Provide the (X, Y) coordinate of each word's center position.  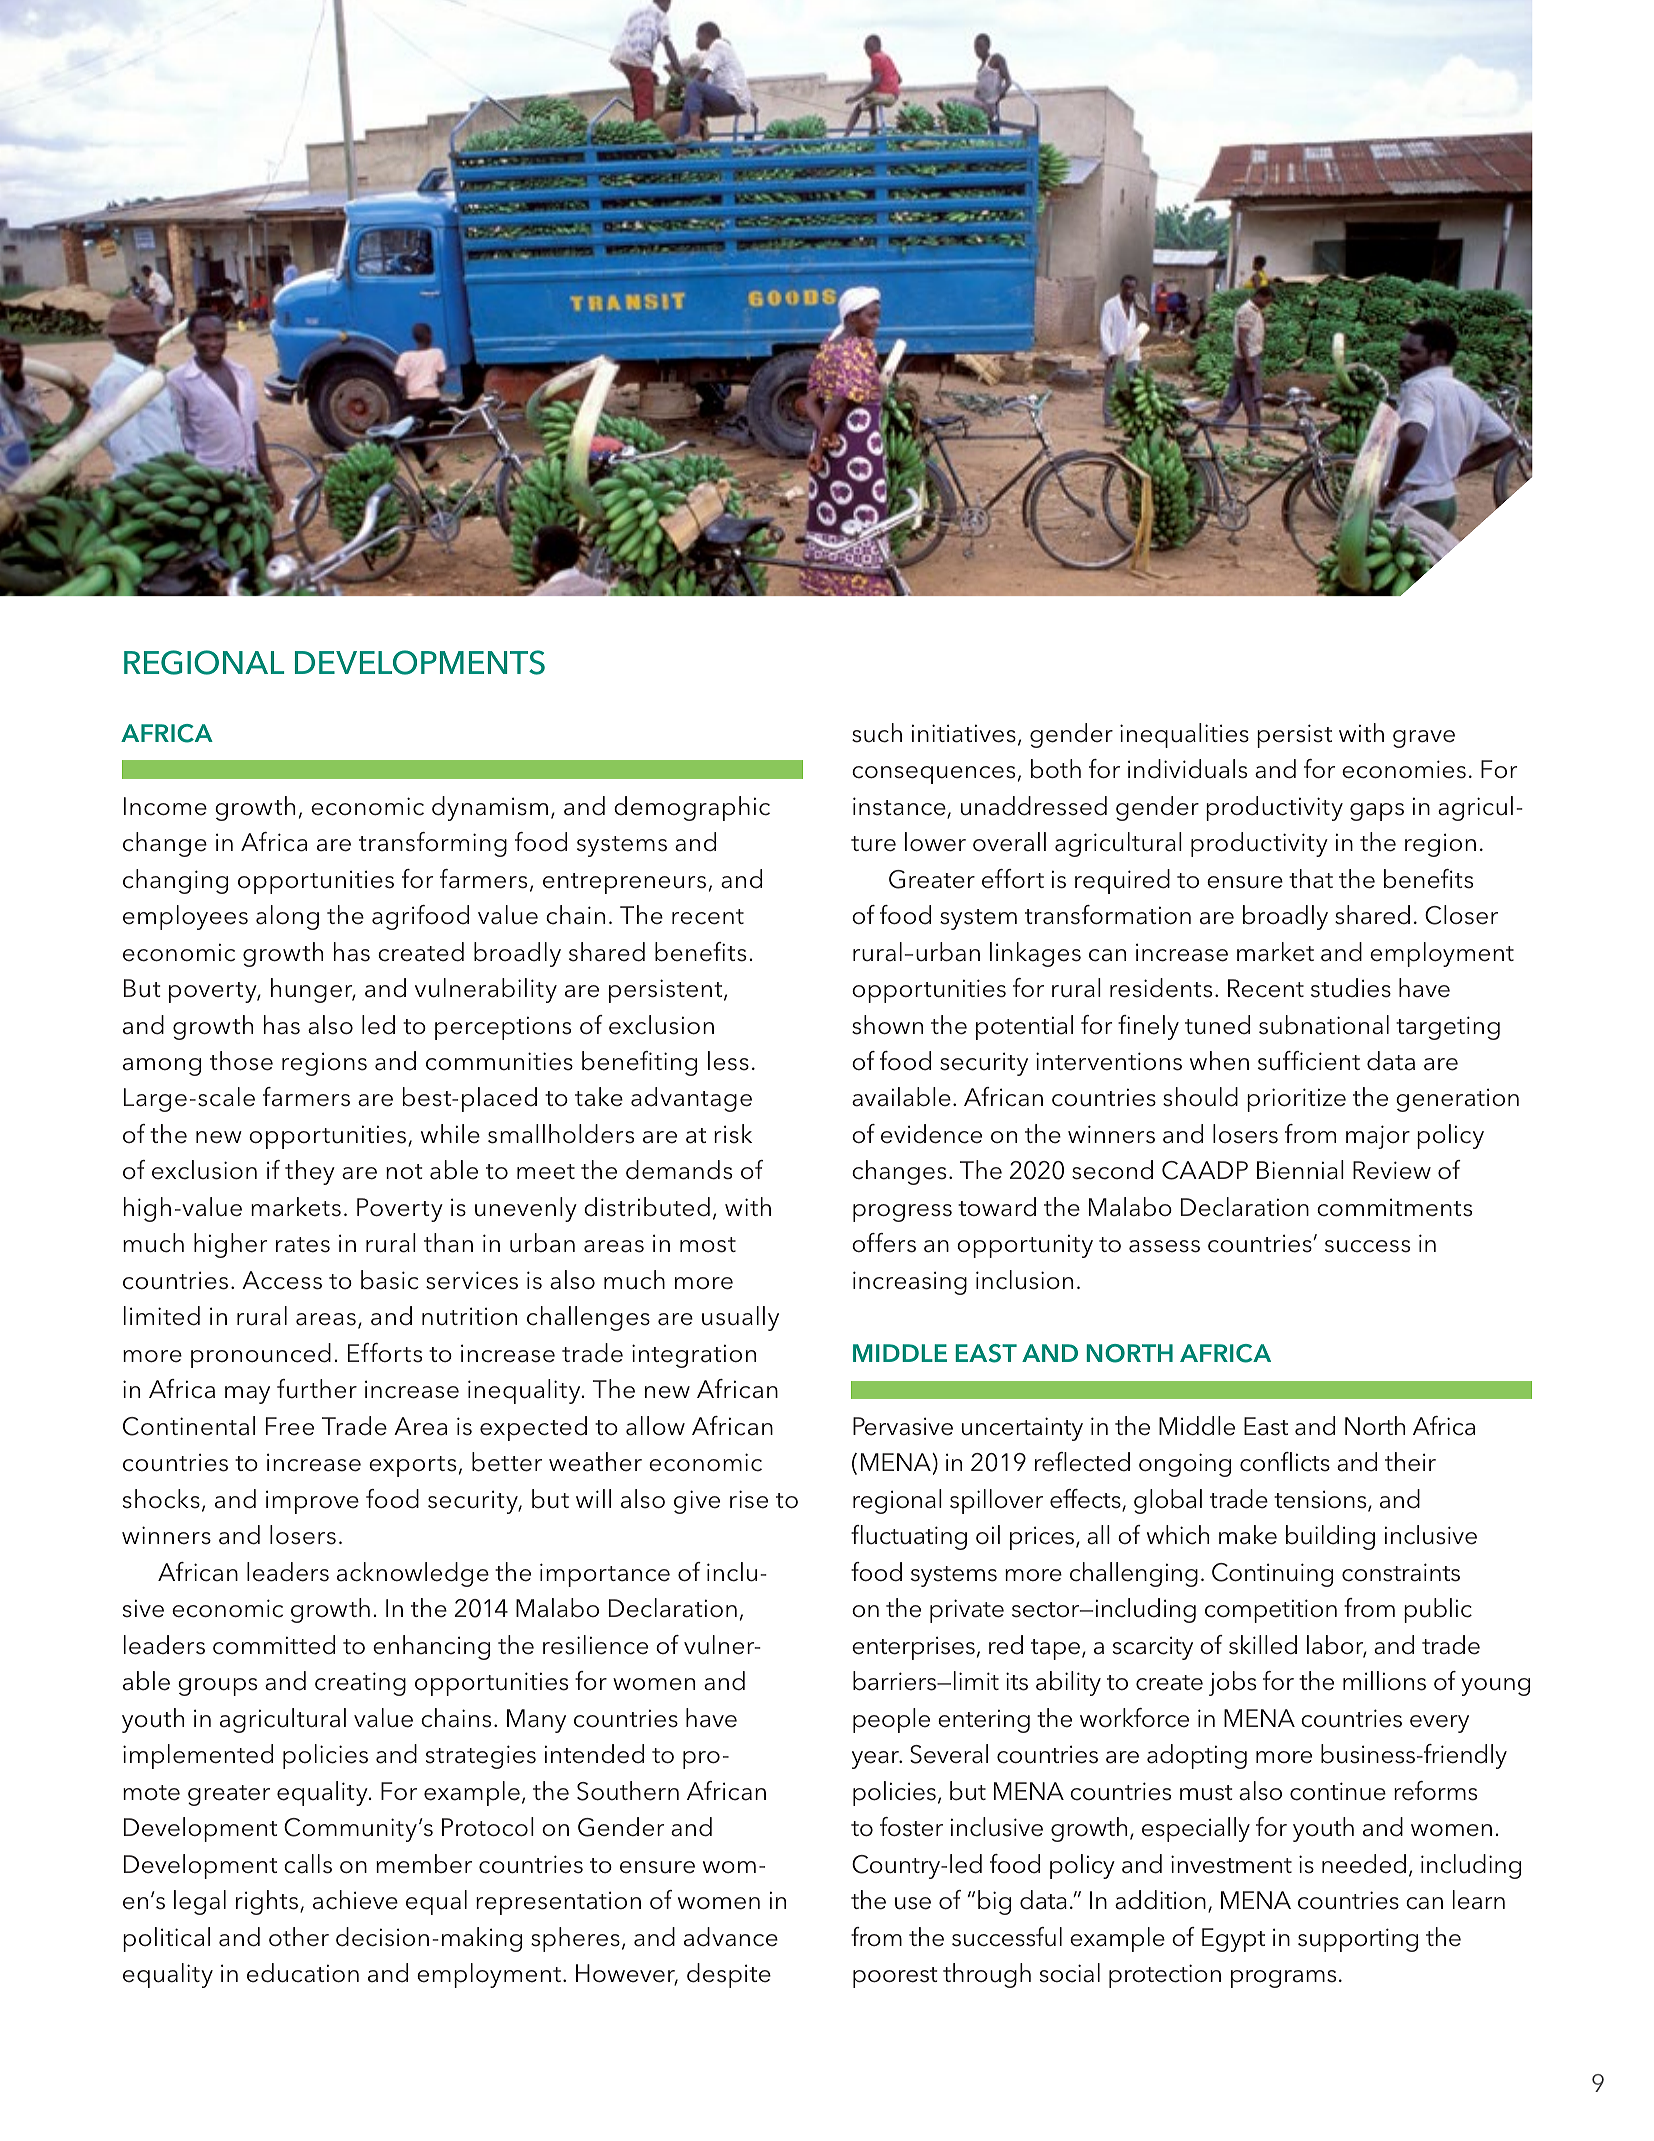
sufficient (1309, 1061)
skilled (1263, 1645)
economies (1404, 769)
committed (274, 1645)
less (728, 1061)
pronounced (261, 1355)
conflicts (1285, 1462)
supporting (1358, 1940)
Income (165, 806)
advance (731, 1937)
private (967, 1611)
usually (740, 1318)
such (877, 733)
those (241, 1061)
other (299, 1937)
